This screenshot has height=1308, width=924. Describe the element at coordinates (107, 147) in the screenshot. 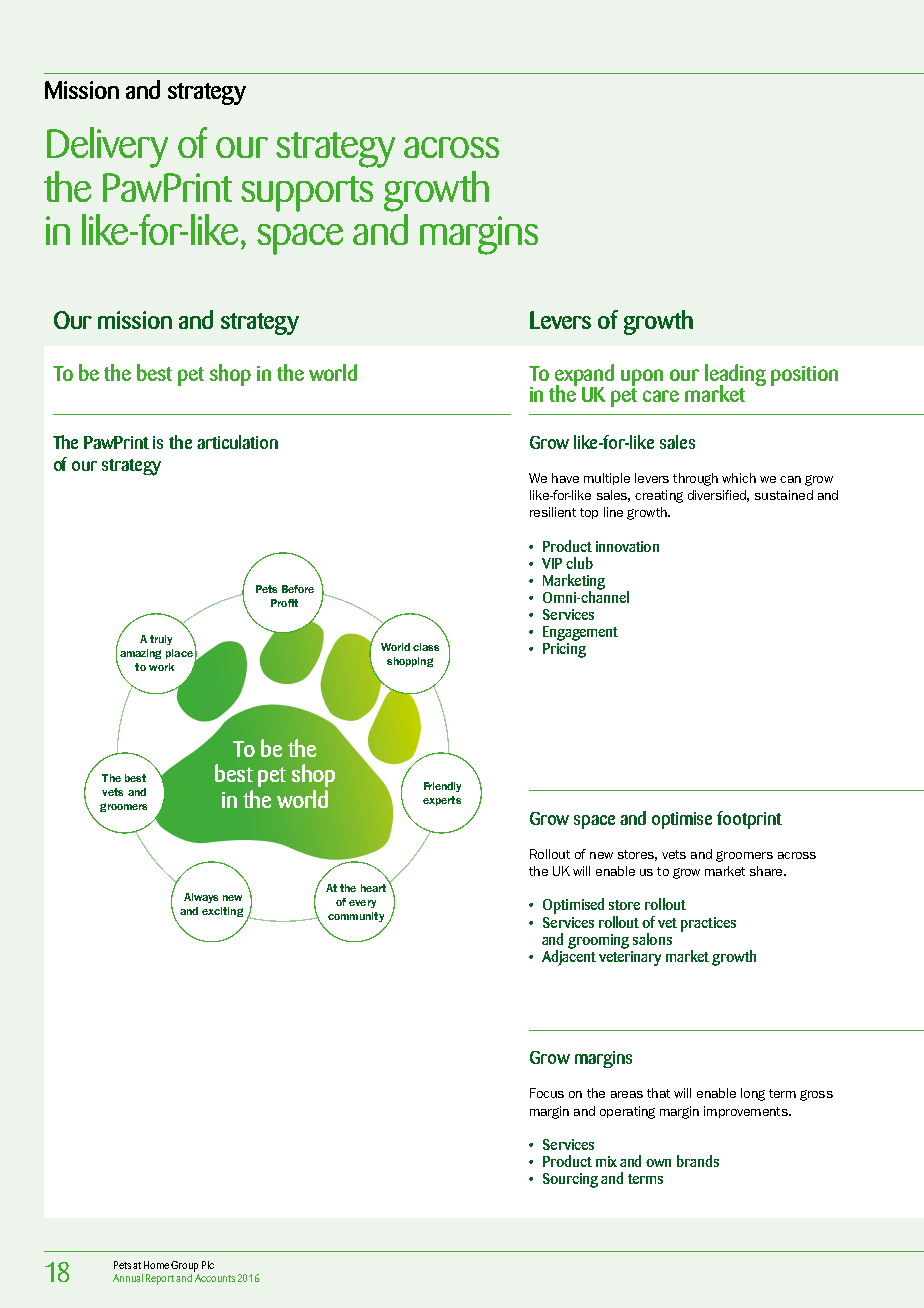

I see `Delivery` at that location.
